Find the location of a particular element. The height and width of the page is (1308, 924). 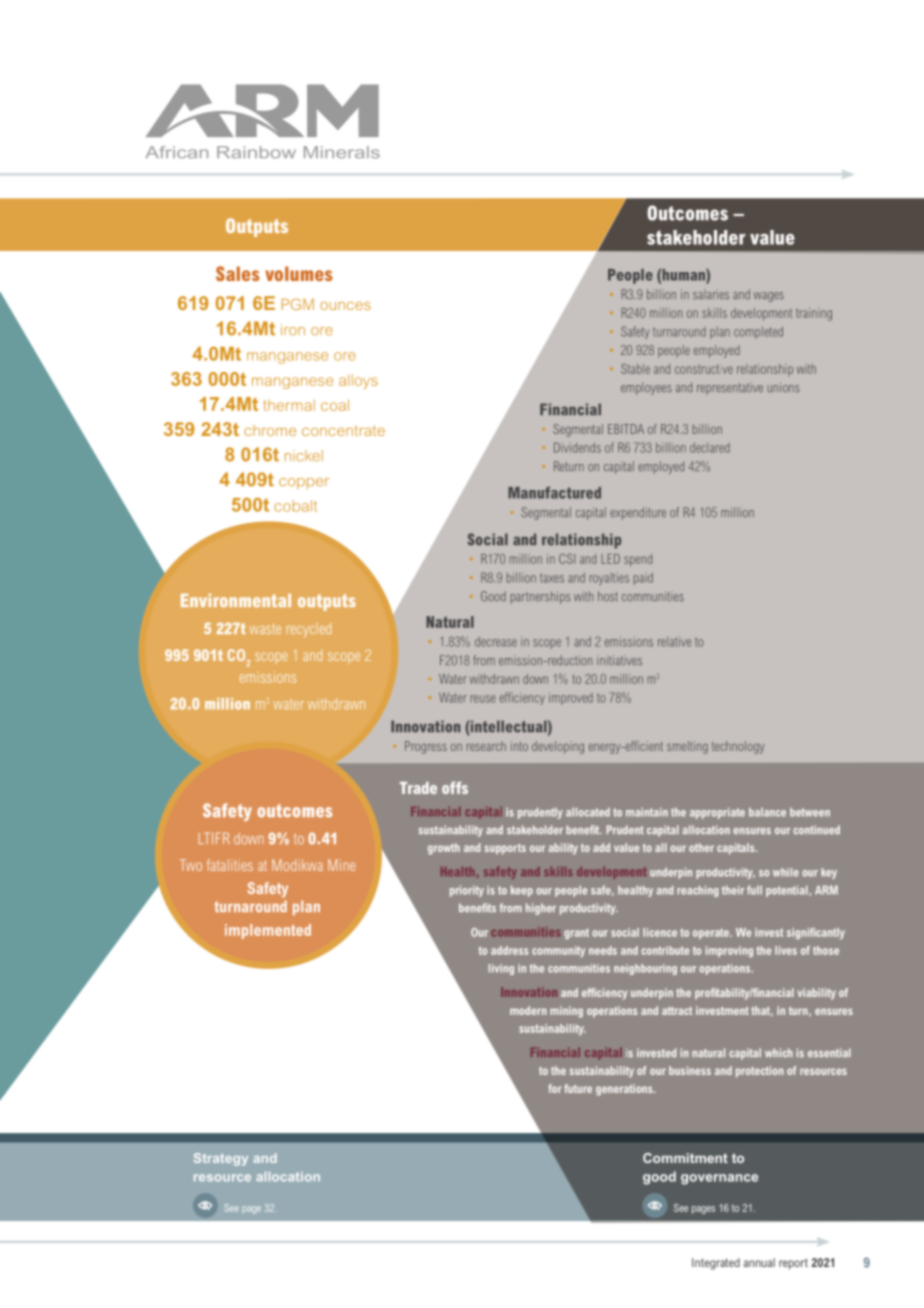

wages is located at coordinates (769, 297).
